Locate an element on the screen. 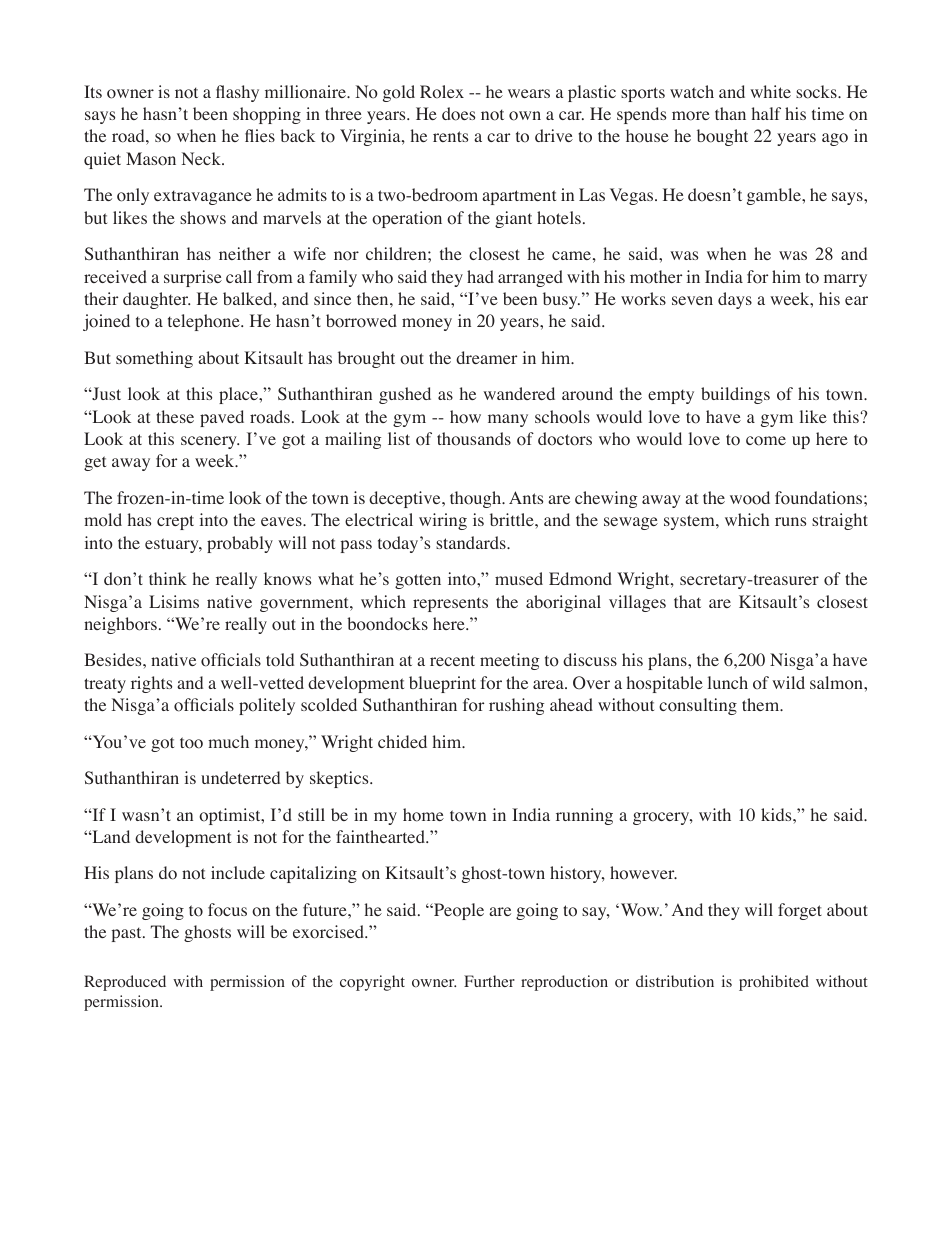  past is located at coordinates (128, 934).
